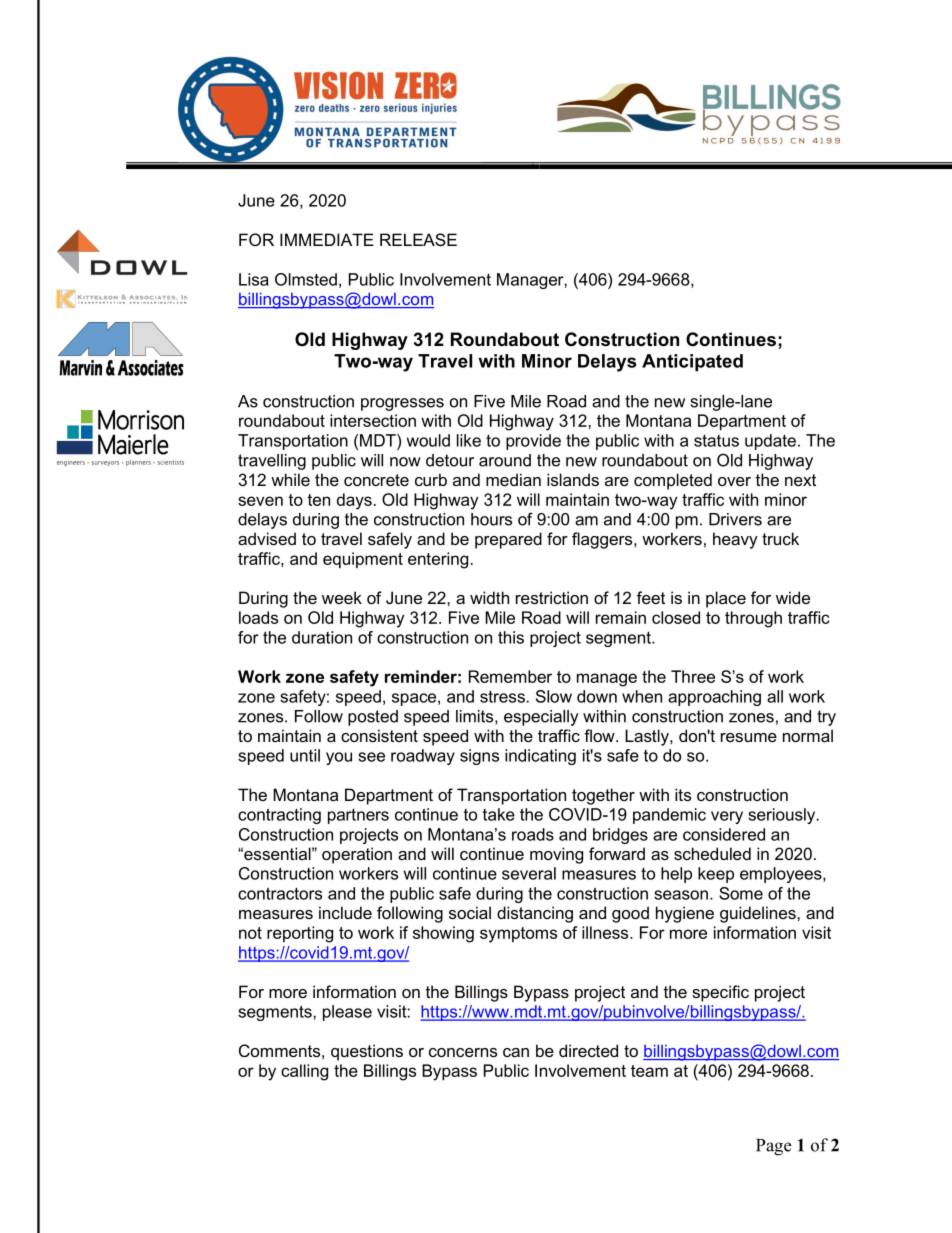  Describe the element at coordinates (734, 481) in the screenshot. I see `over` at that location.
